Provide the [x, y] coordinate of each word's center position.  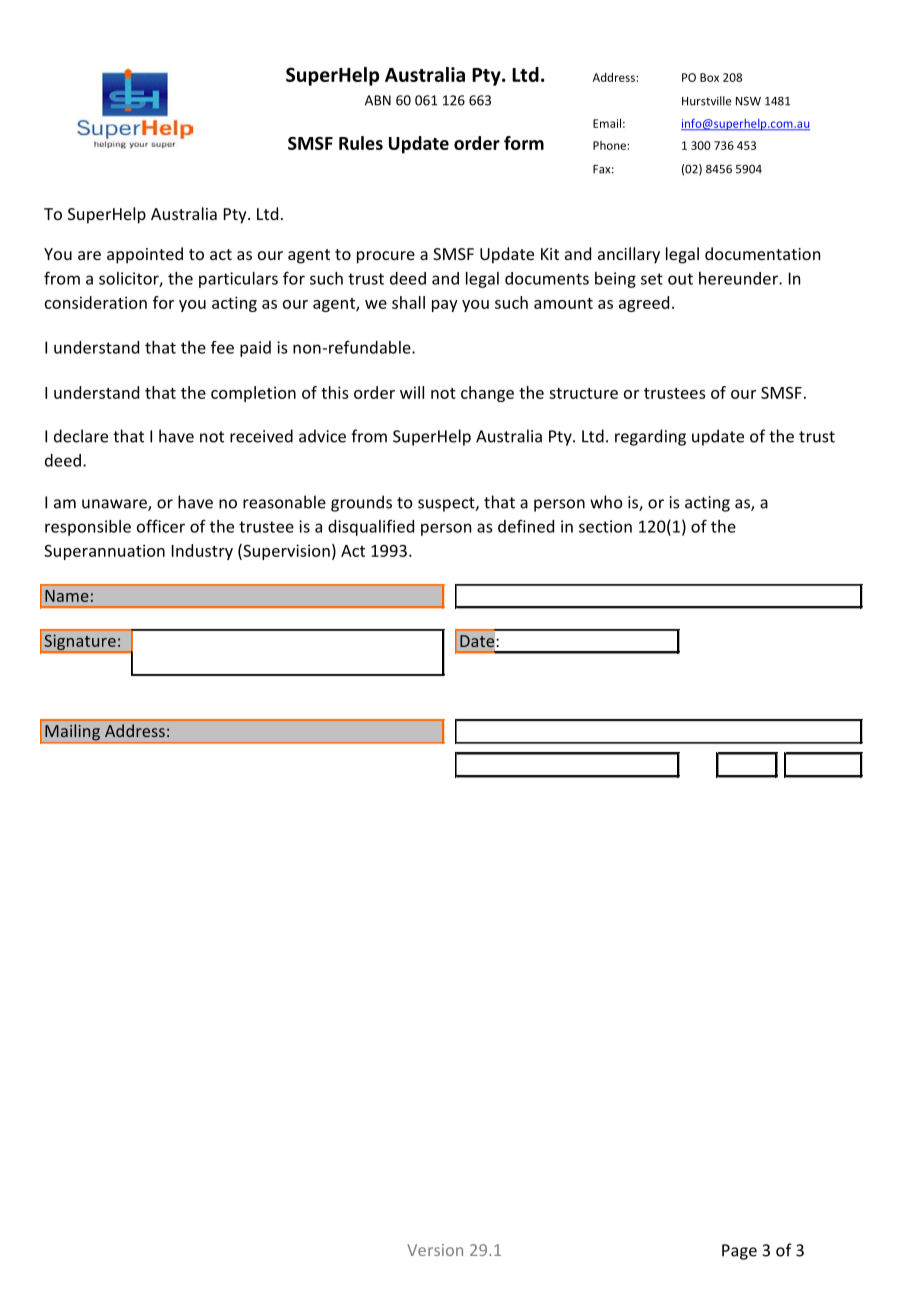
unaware [115, 505]
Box [709, 77]
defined [526, 526]
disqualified [371, 527]
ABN [378, 100]
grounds [361, 503]
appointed [145, 255]
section [605, 526]
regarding [650, 437]
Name [67, 596]
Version [435, 1250]
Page [739, 1252]
